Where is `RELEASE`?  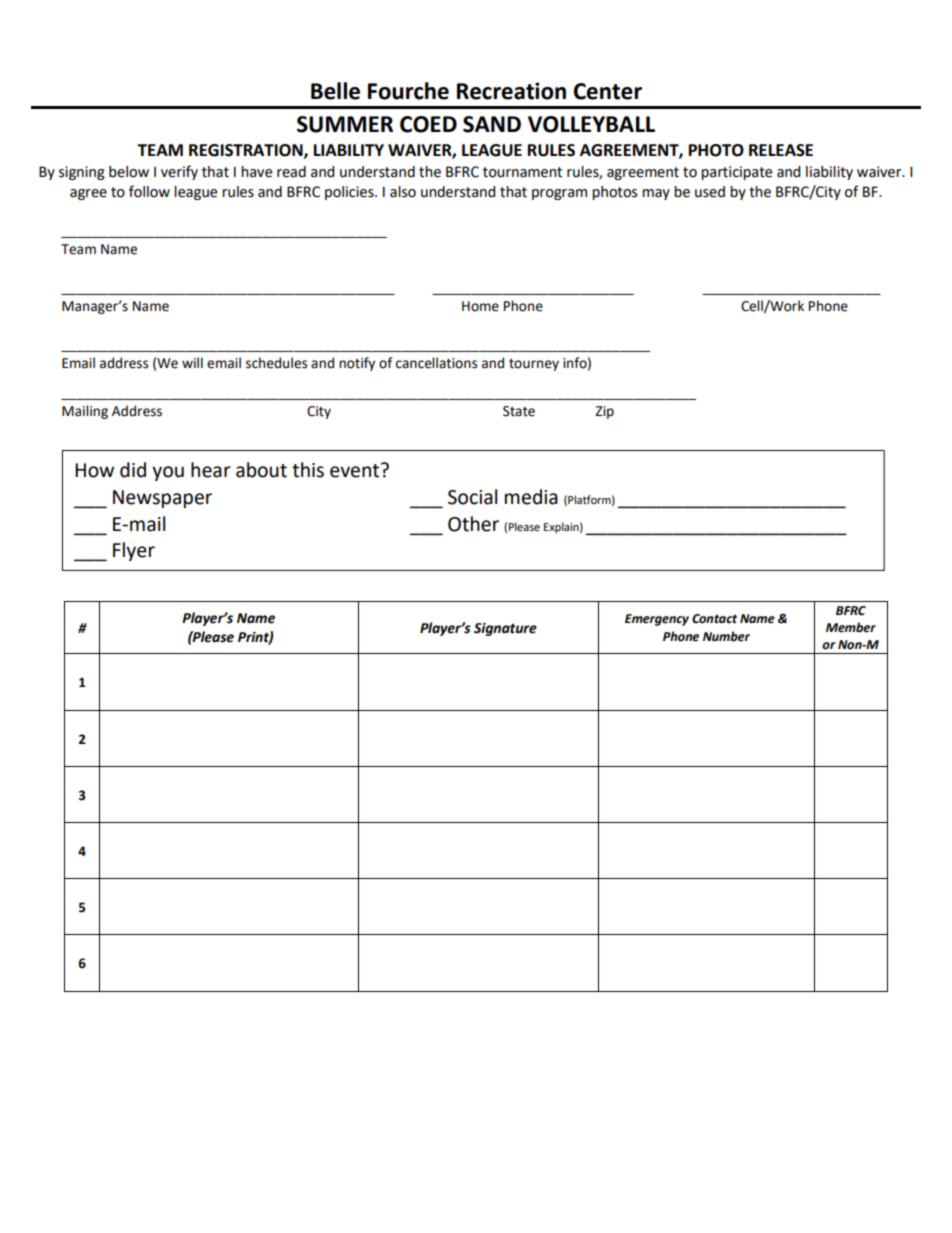
RELEASE is located at coordinates (781, 150).
